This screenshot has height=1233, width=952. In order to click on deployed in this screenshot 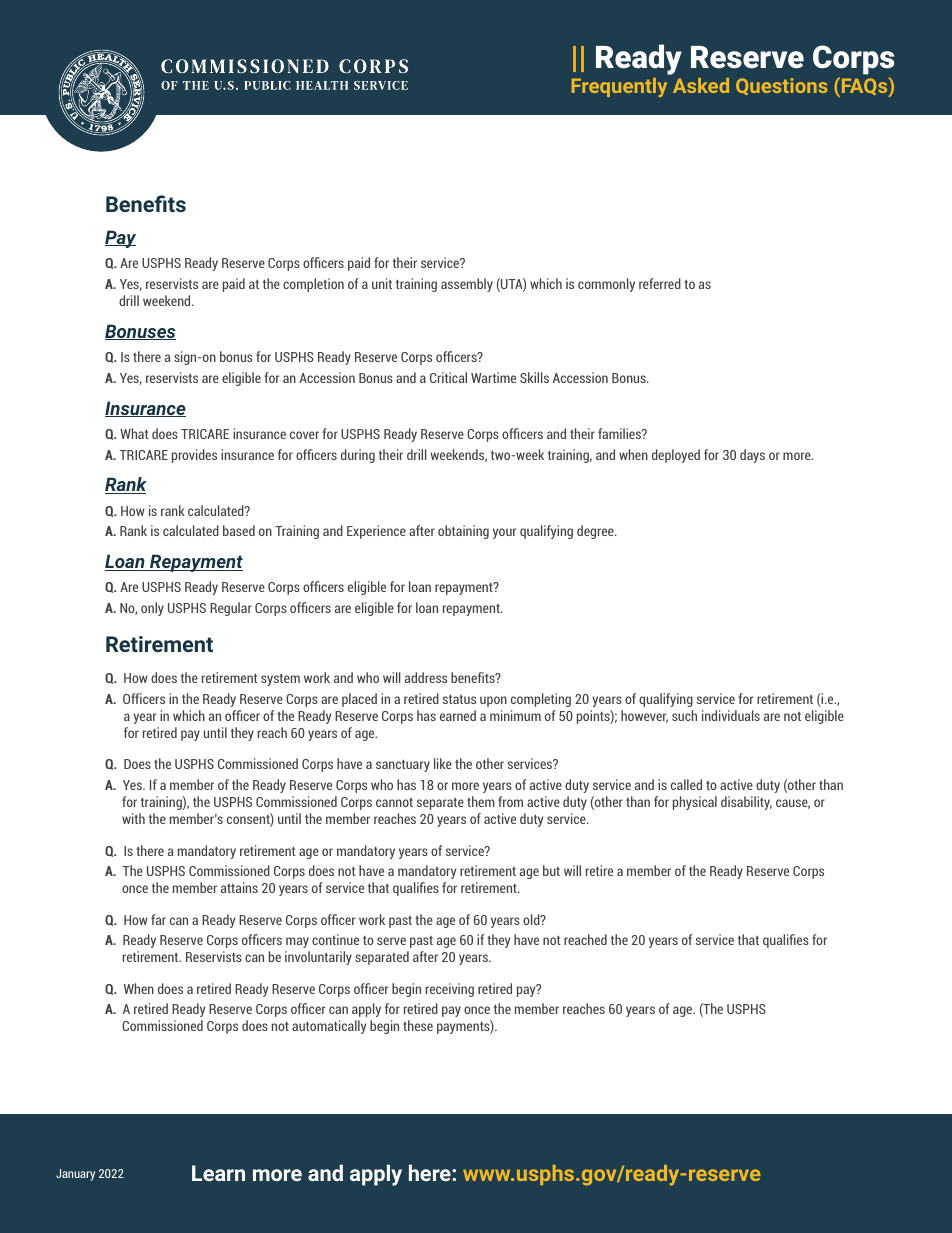, I will do `click(676, 456)`.
